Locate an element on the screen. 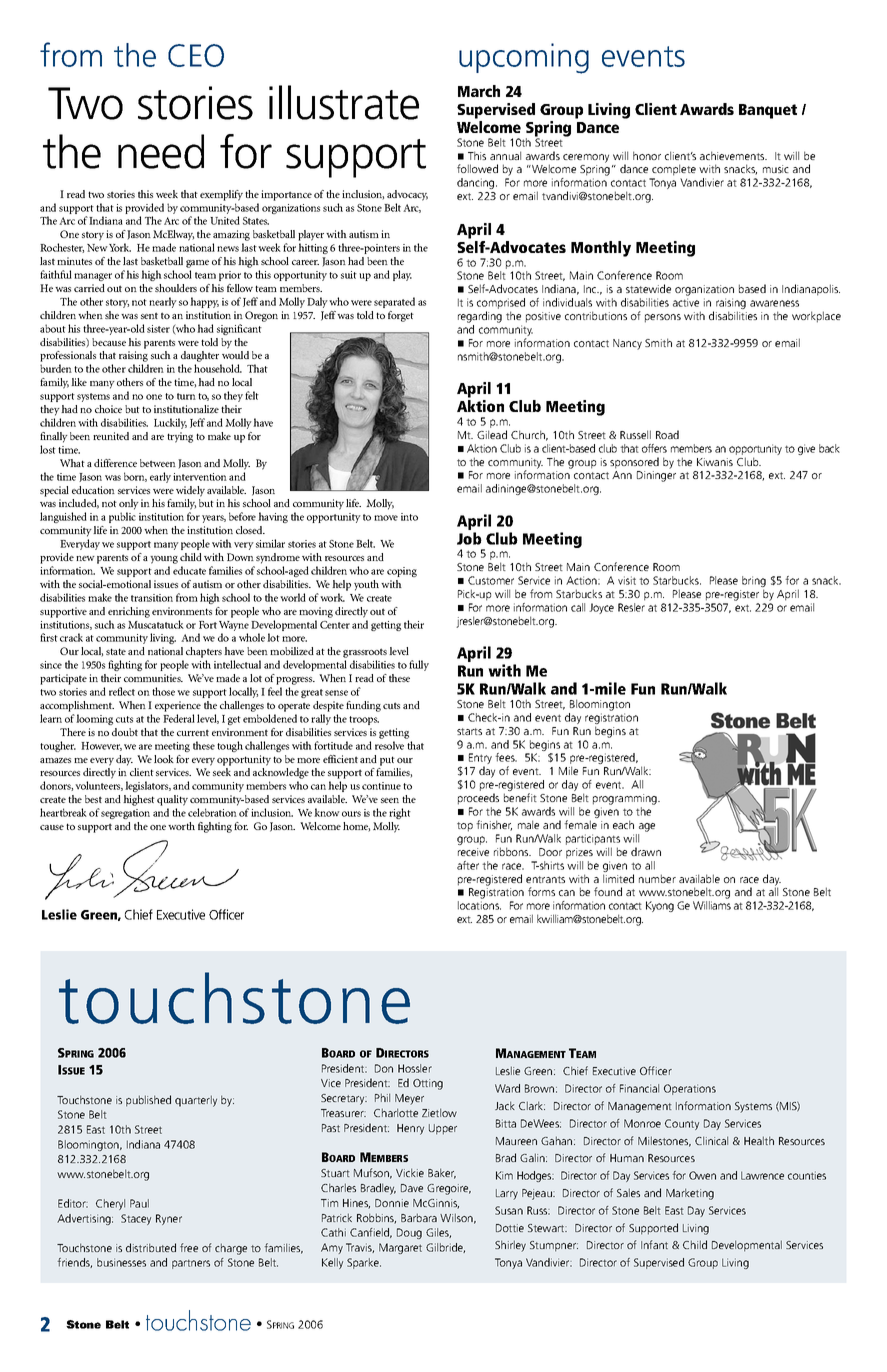  CEO is located at coordinates (196, 55).
